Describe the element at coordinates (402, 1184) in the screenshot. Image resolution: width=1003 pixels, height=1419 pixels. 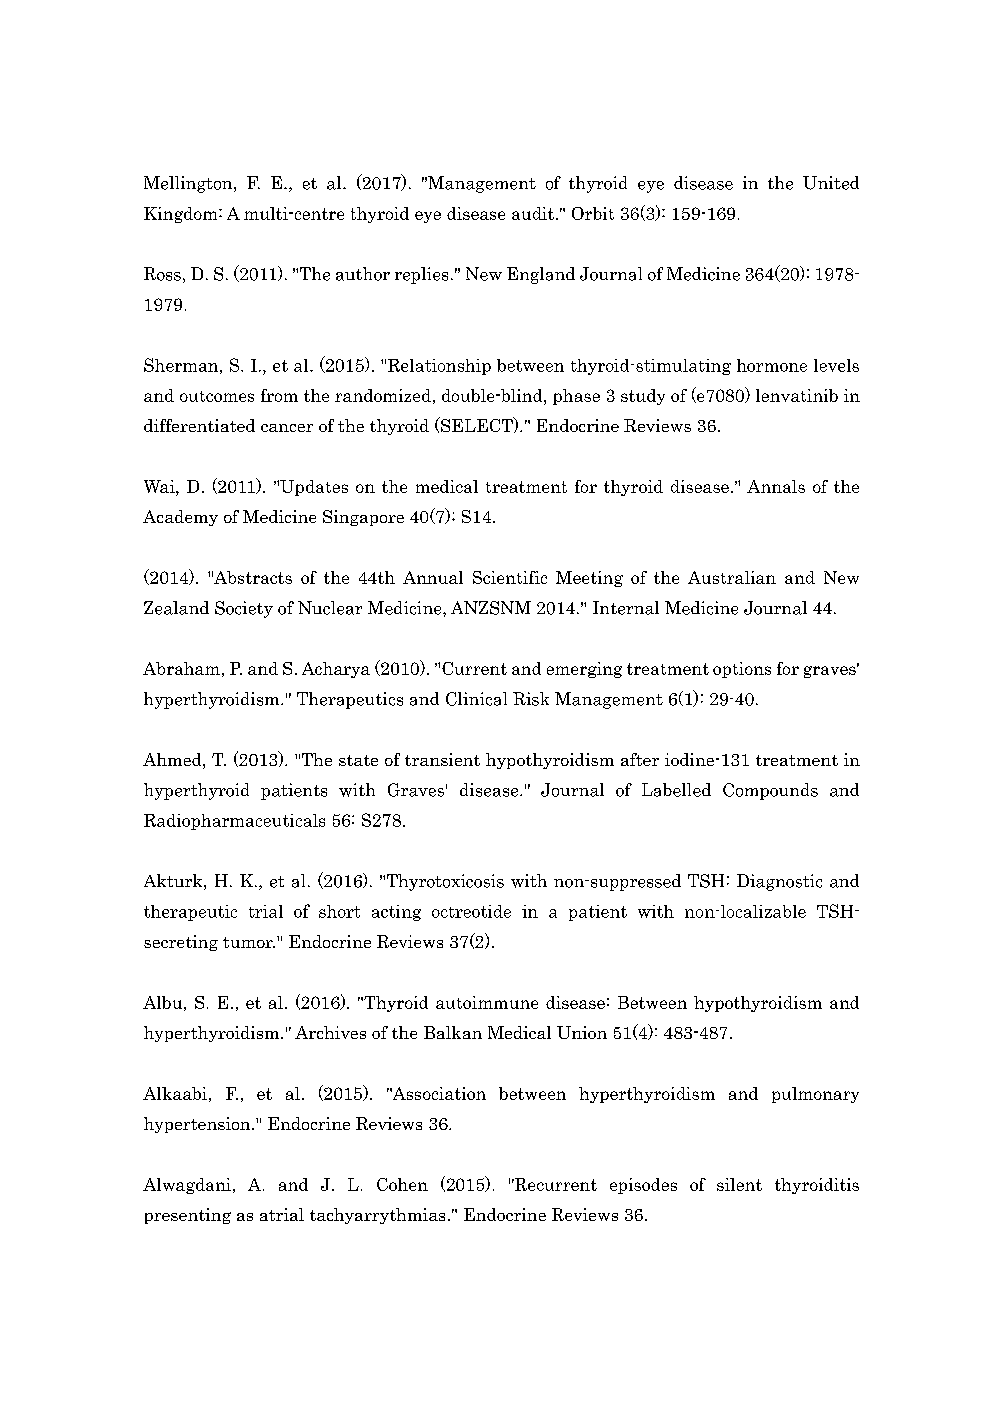
I see `Cohen` at that location.
